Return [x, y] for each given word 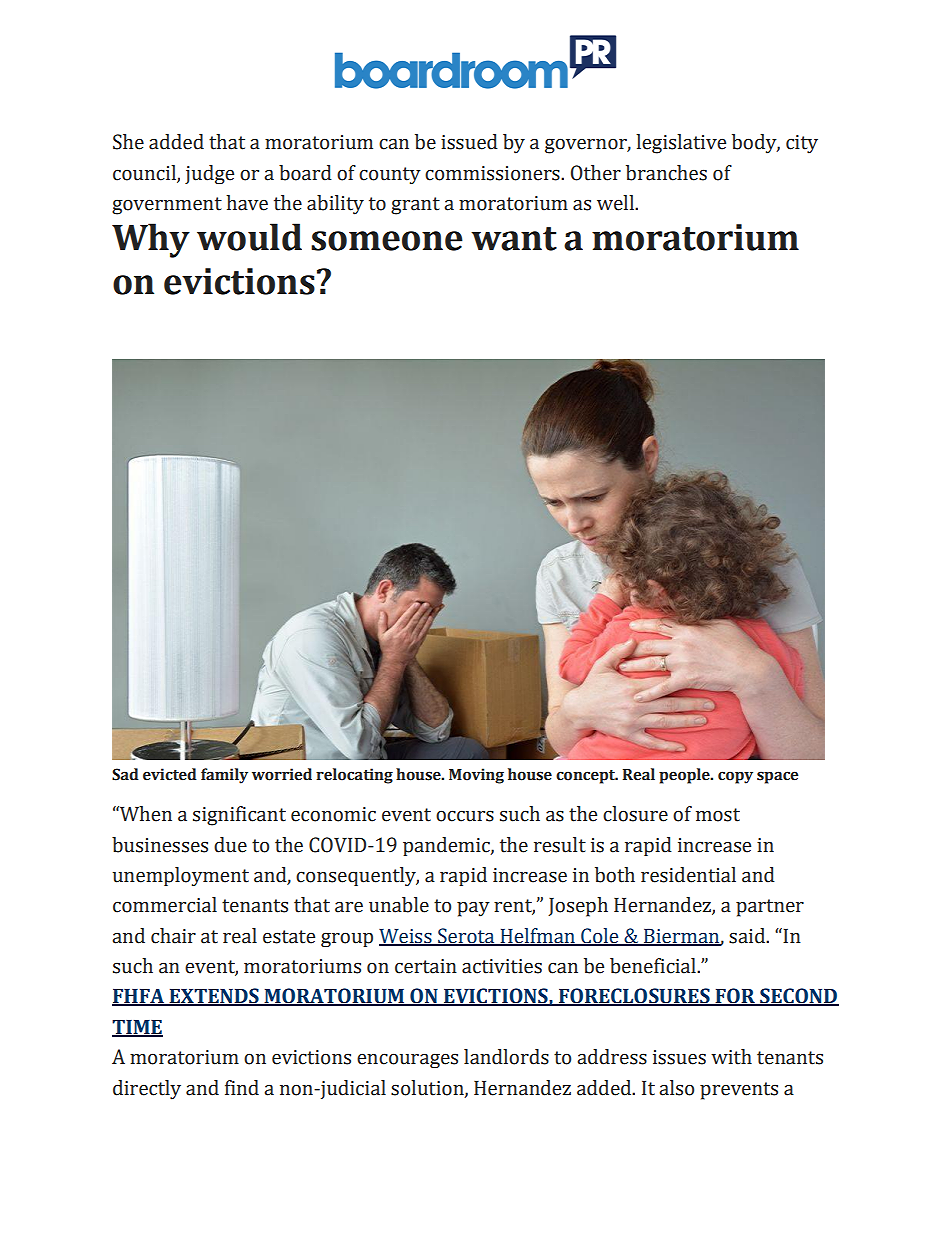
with [731, 1057]
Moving [476, 776]
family [224, 776]
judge [209, 174]
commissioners [493, 173]
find [242, 1088]
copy [735, 778]
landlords [506, 1057]
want [514, 239]
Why [151, 240]
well [616, 203]
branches [666, 173]
